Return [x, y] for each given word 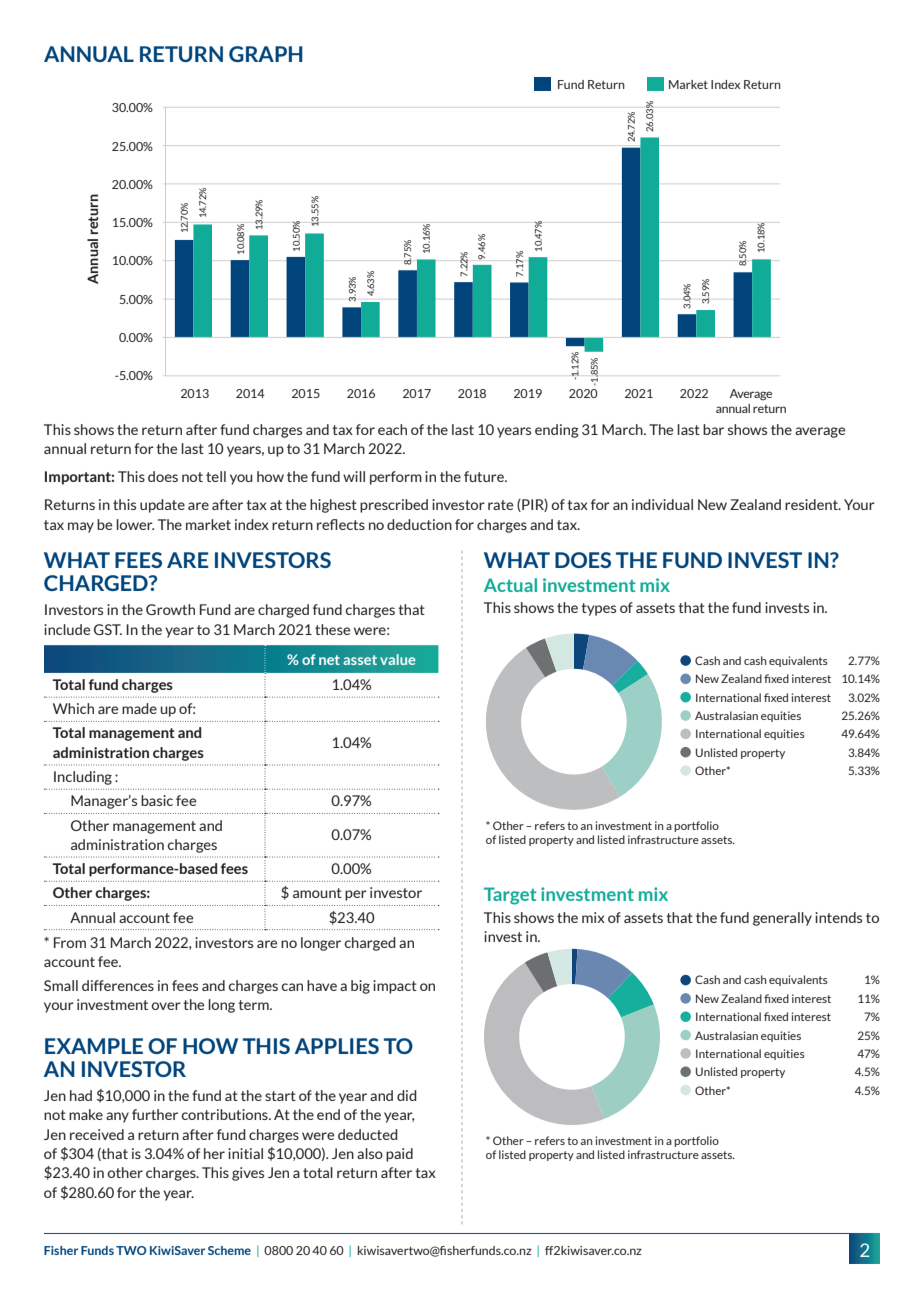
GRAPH [266, 54]
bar [713, 429]
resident [812, 504]
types [598, 609]
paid [399, 1155]
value [398, 659]
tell [216, 476]
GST [108, 629]
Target [510, 896]
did [407, 1095]
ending [557, 431]
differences [118, 985]
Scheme [229, 1250]
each [392, 429]
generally [782, 919]
